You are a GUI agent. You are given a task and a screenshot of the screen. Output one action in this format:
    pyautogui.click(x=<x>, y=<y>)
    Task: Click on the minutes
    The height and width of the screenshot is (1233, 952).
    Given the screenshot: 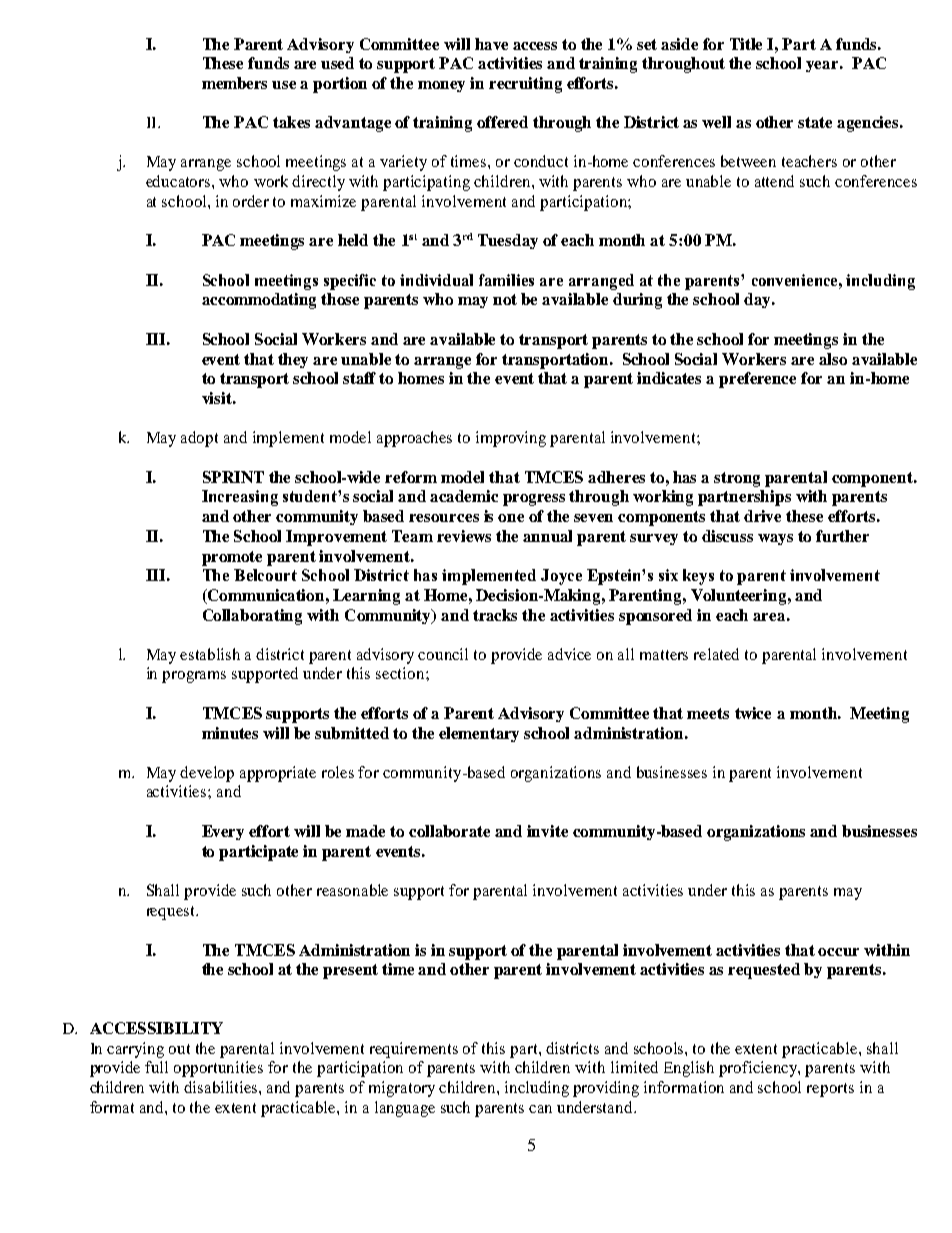 What is the action you would take?
    pyautogui.click(x=230, y=733)
